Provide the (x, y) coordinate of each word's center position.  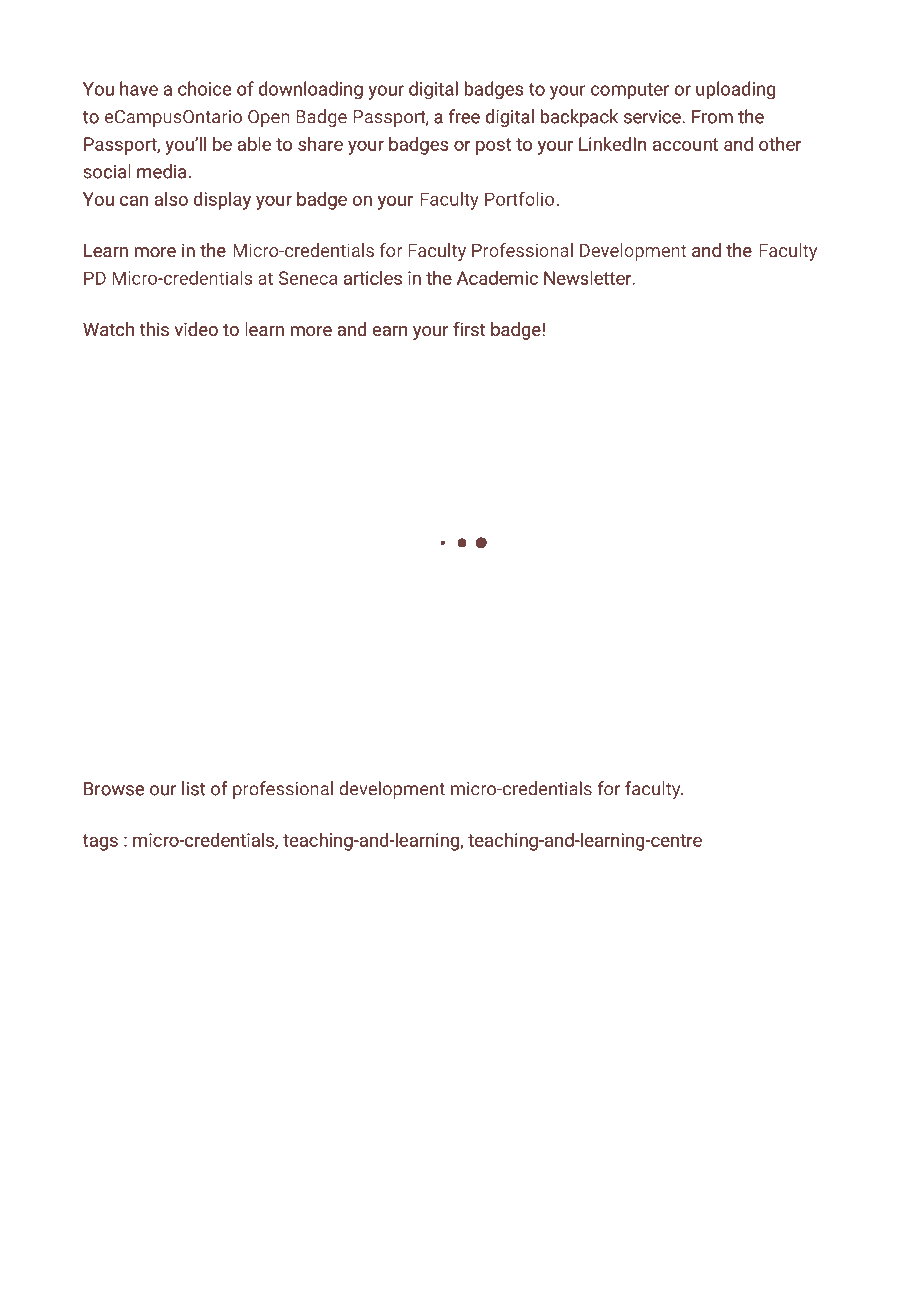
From (712, 117)
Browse (114, 789)
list (193, 788)
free (464, 116)
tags (100, 842)
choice (204, 88)
